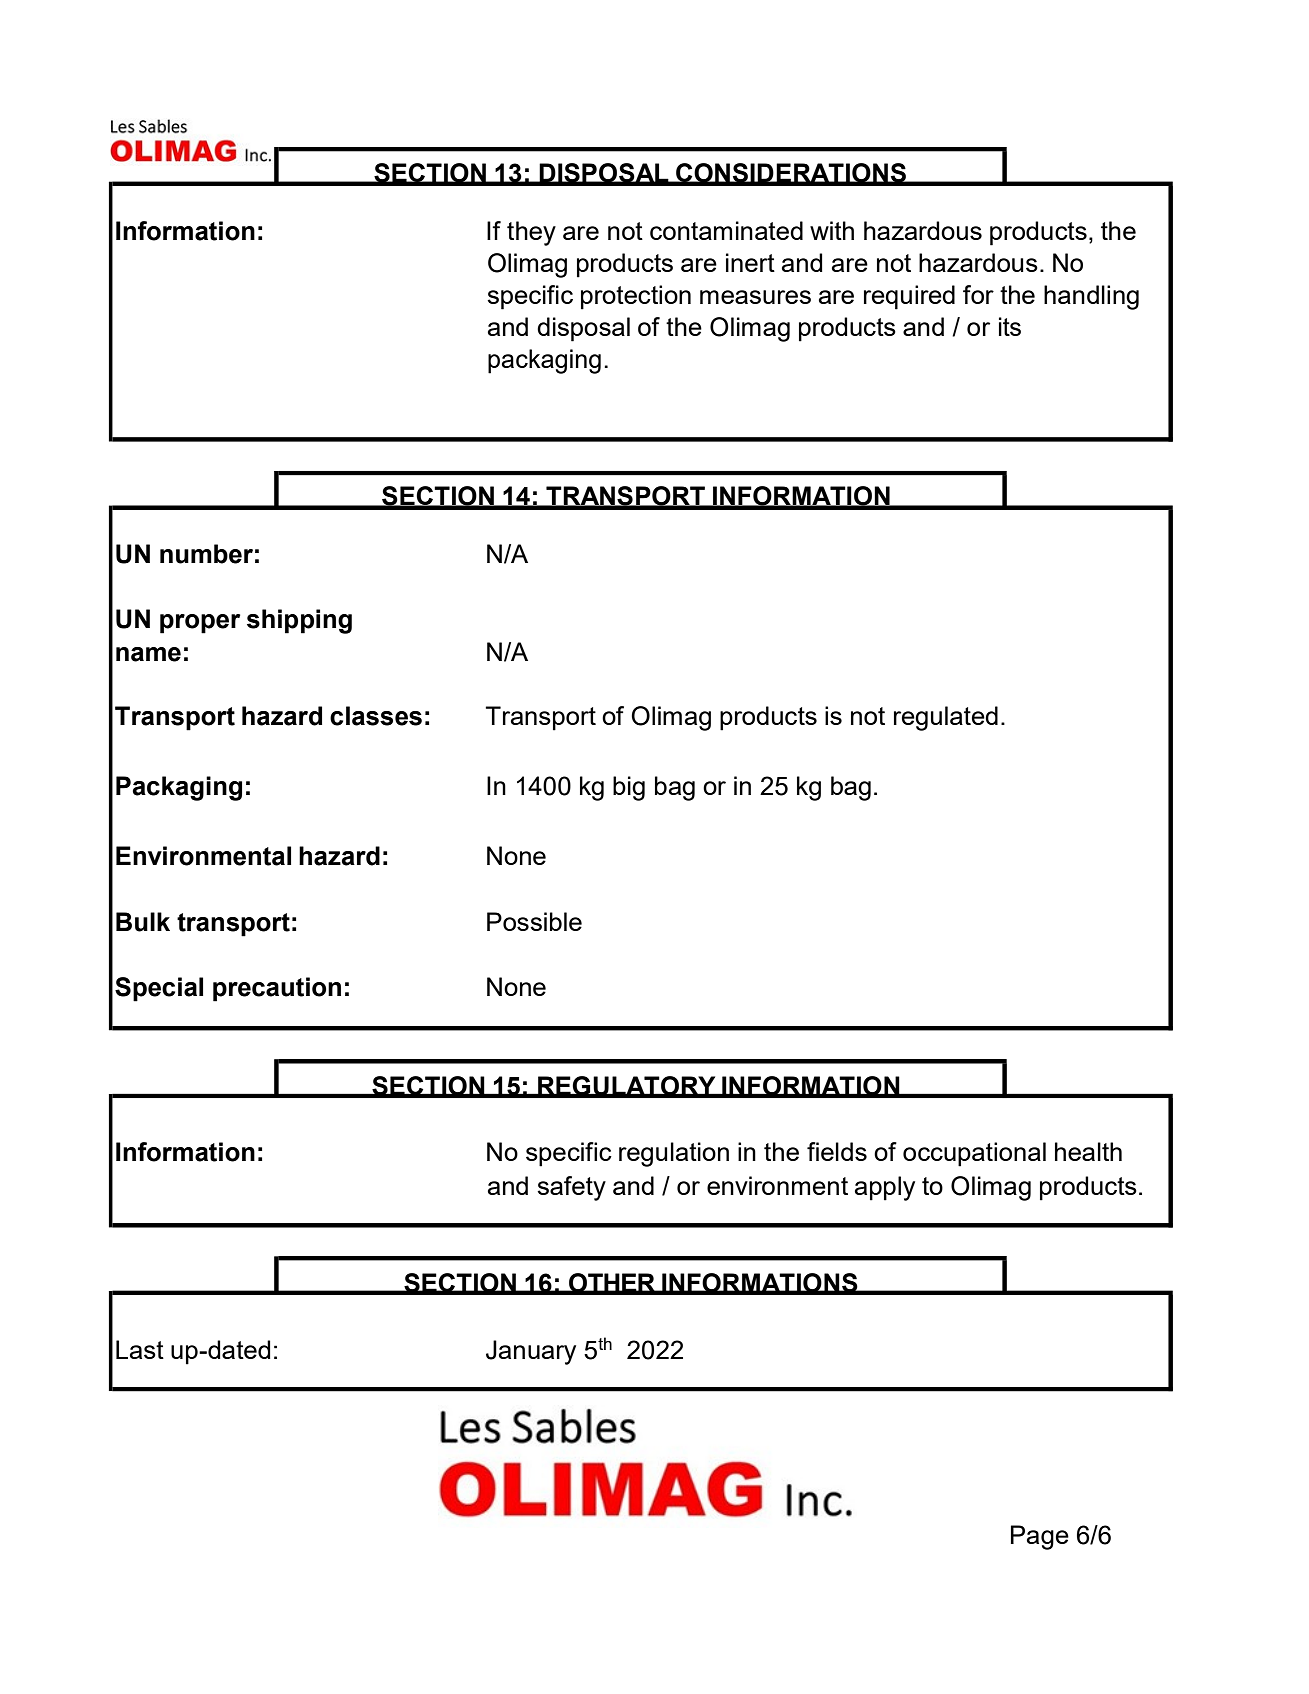 Image resolution: width=1309 pixels, height=1694 pixels. What do you see at coordinates (299, 621) in the screenshot?
I see `shipping` at bounding box center [299, 621].
